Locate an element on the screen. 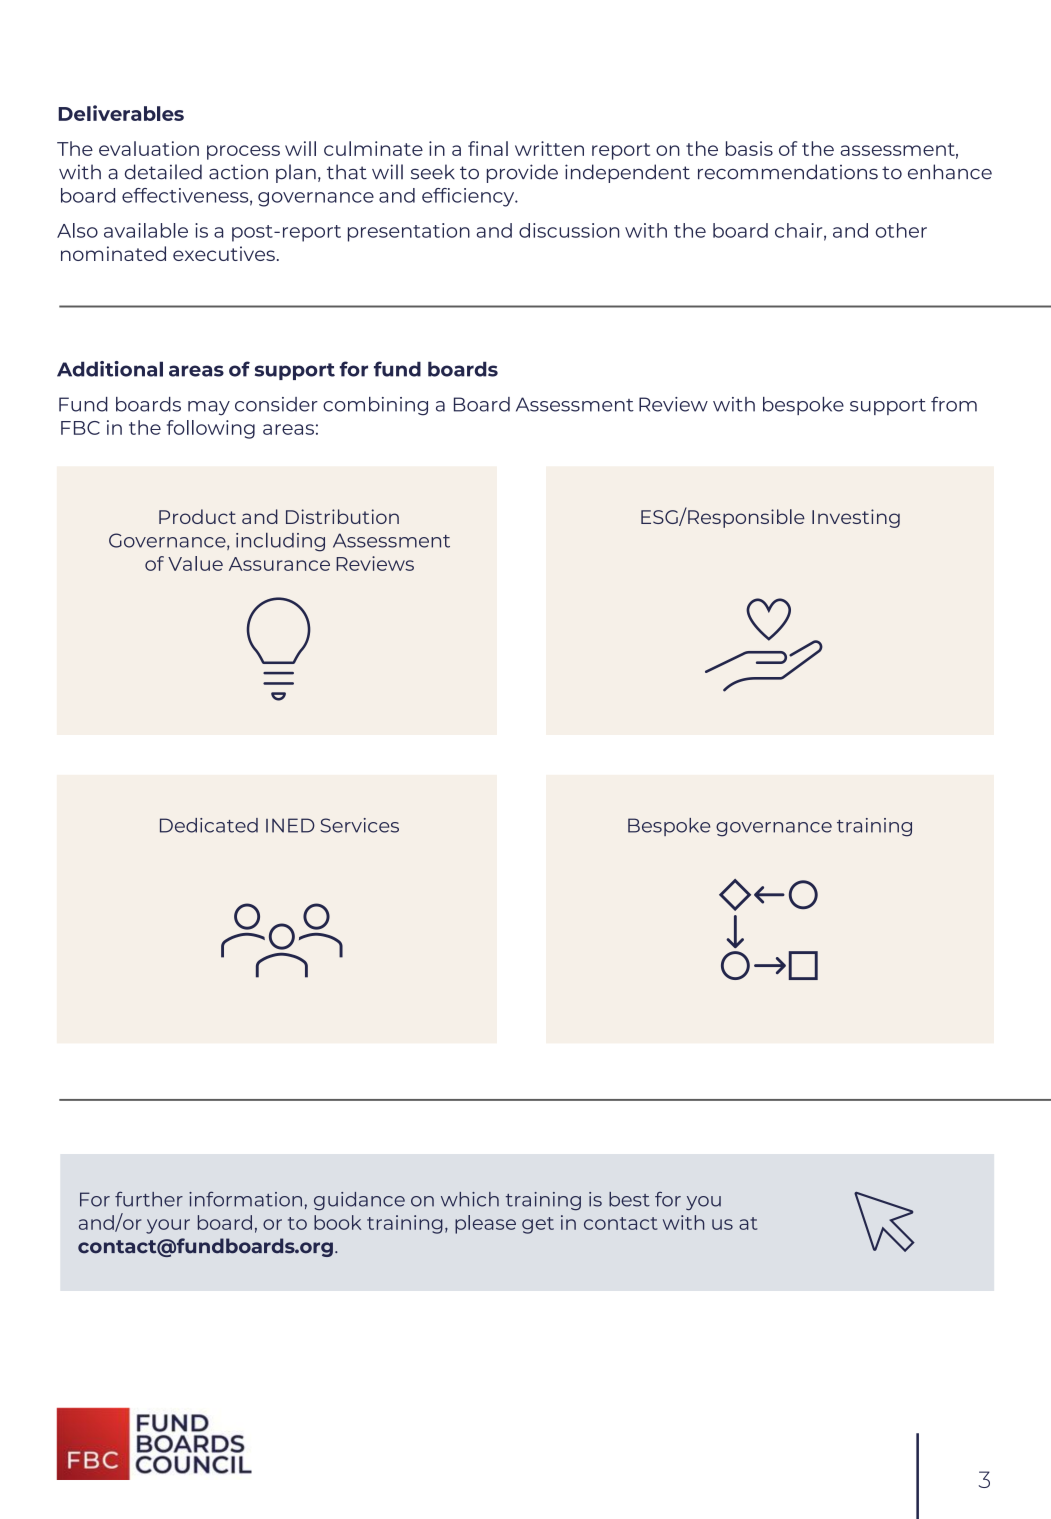  from is located at coordinates (954, 404).
